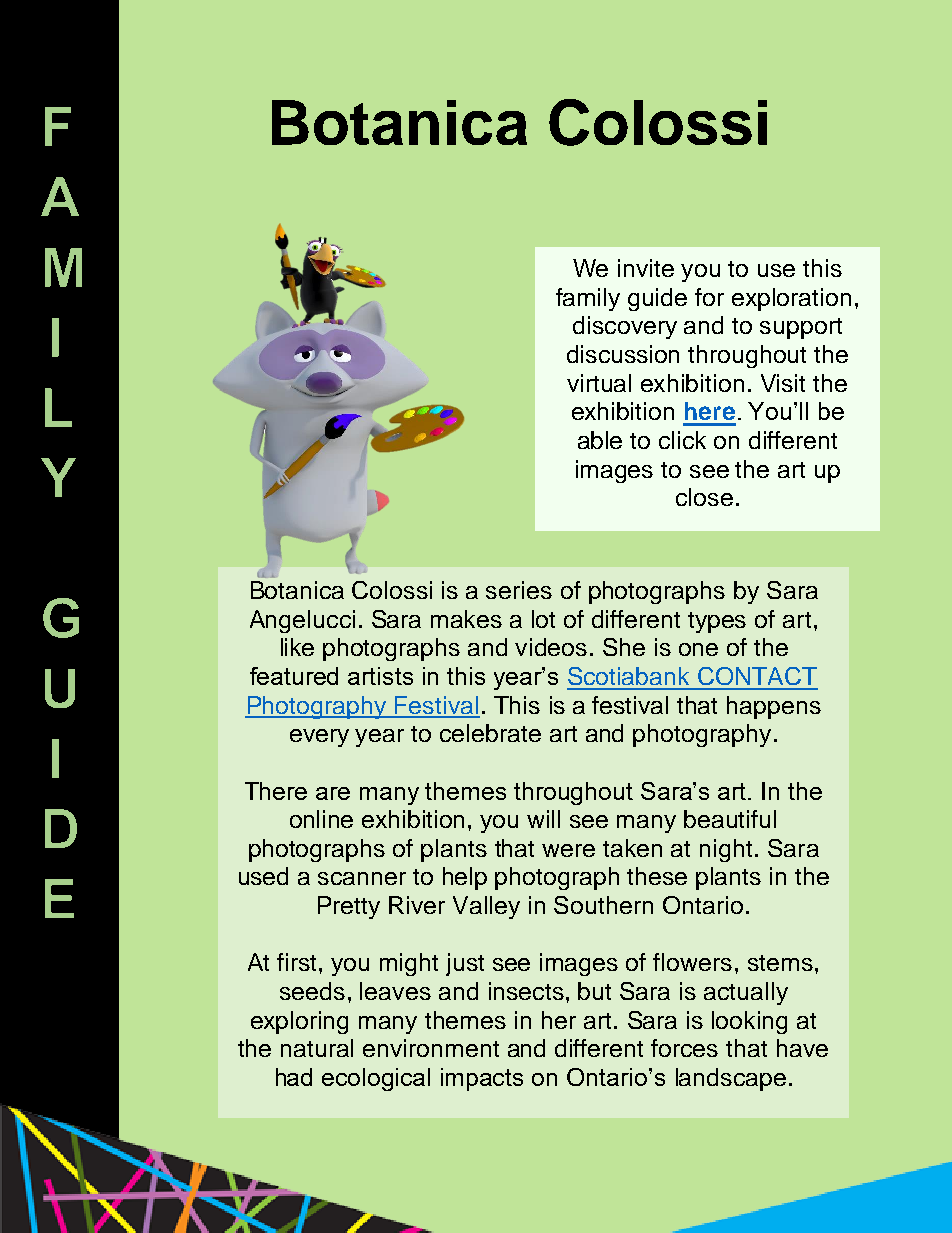  Describe the element at coordinates (482, 1079) in the screenshot. I see `impacts` at that location.
